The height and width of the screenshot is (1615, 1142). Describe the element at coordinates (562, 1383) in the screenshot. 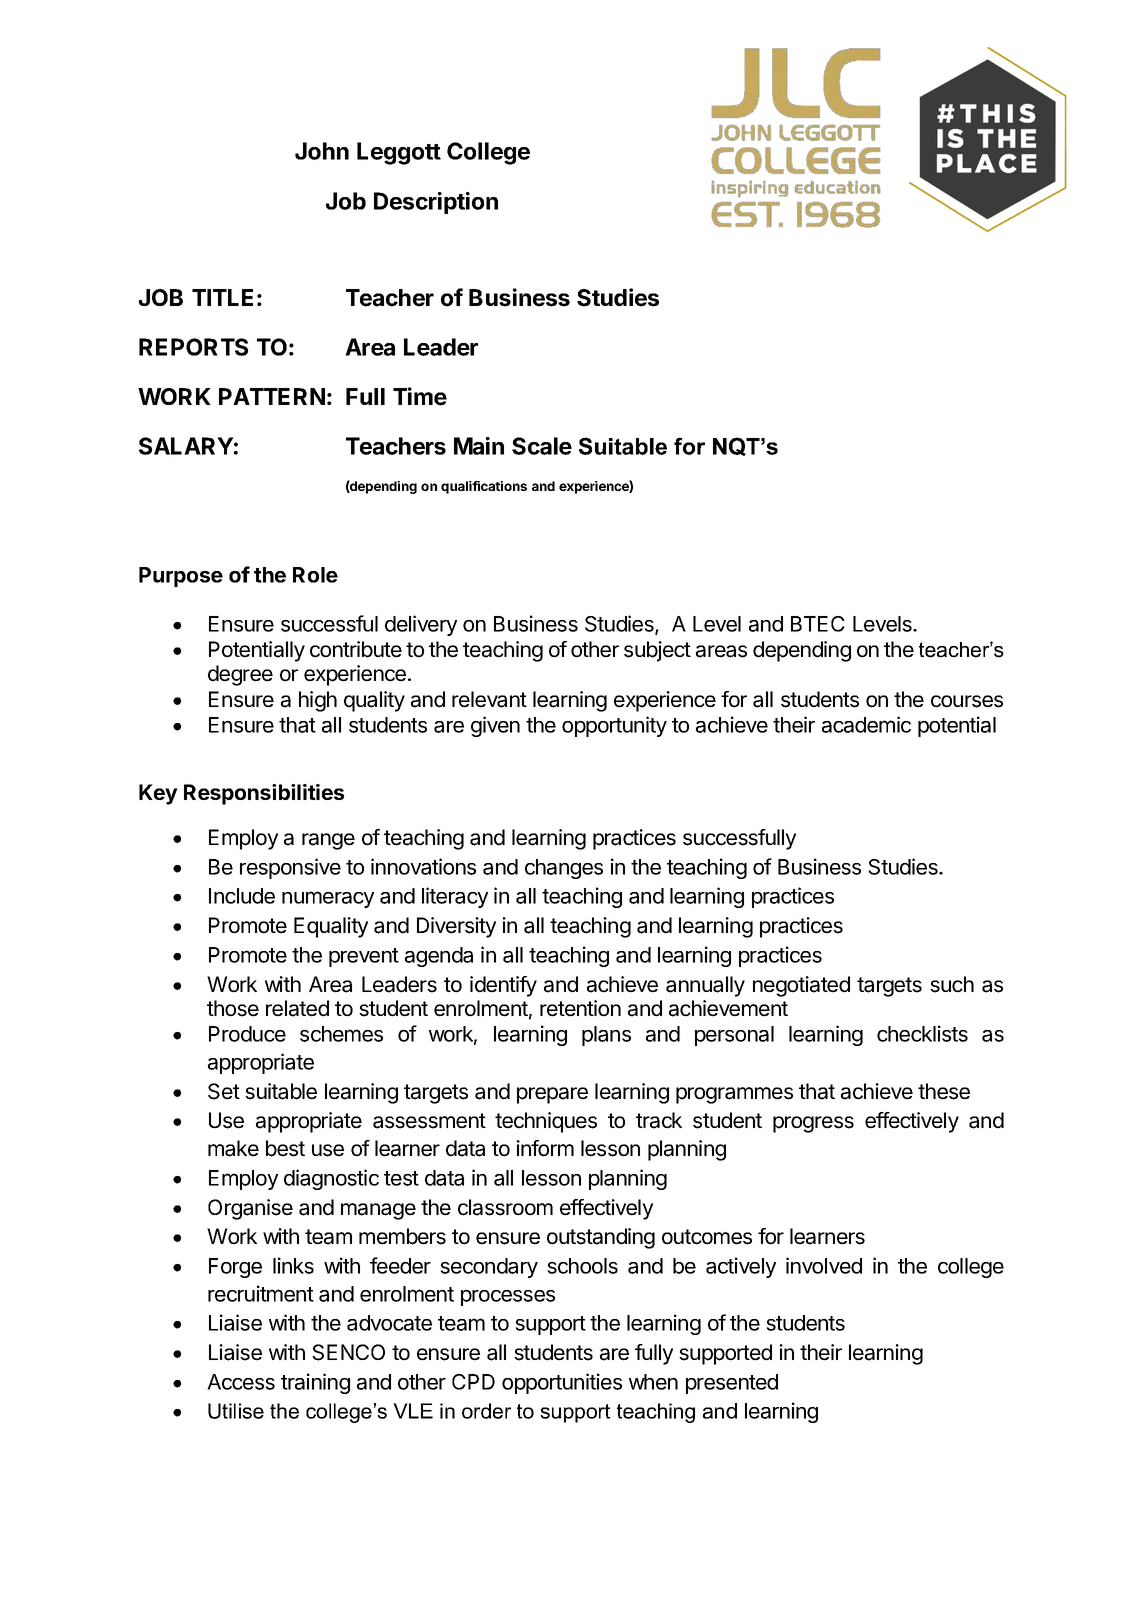

I see `opportunities` at that location.
